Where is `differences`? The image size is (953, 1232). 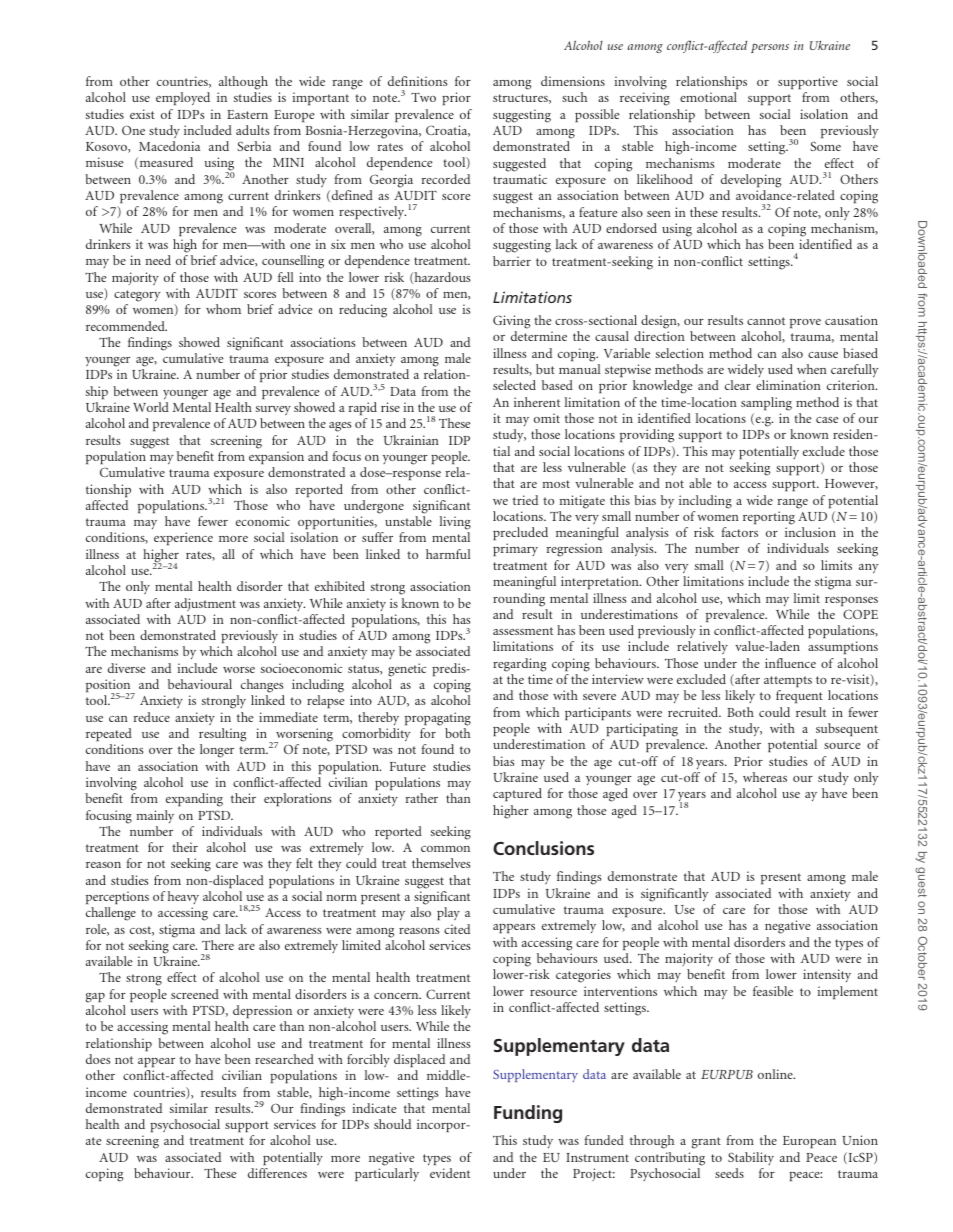 differences is located at coordinates (277, 1173).
